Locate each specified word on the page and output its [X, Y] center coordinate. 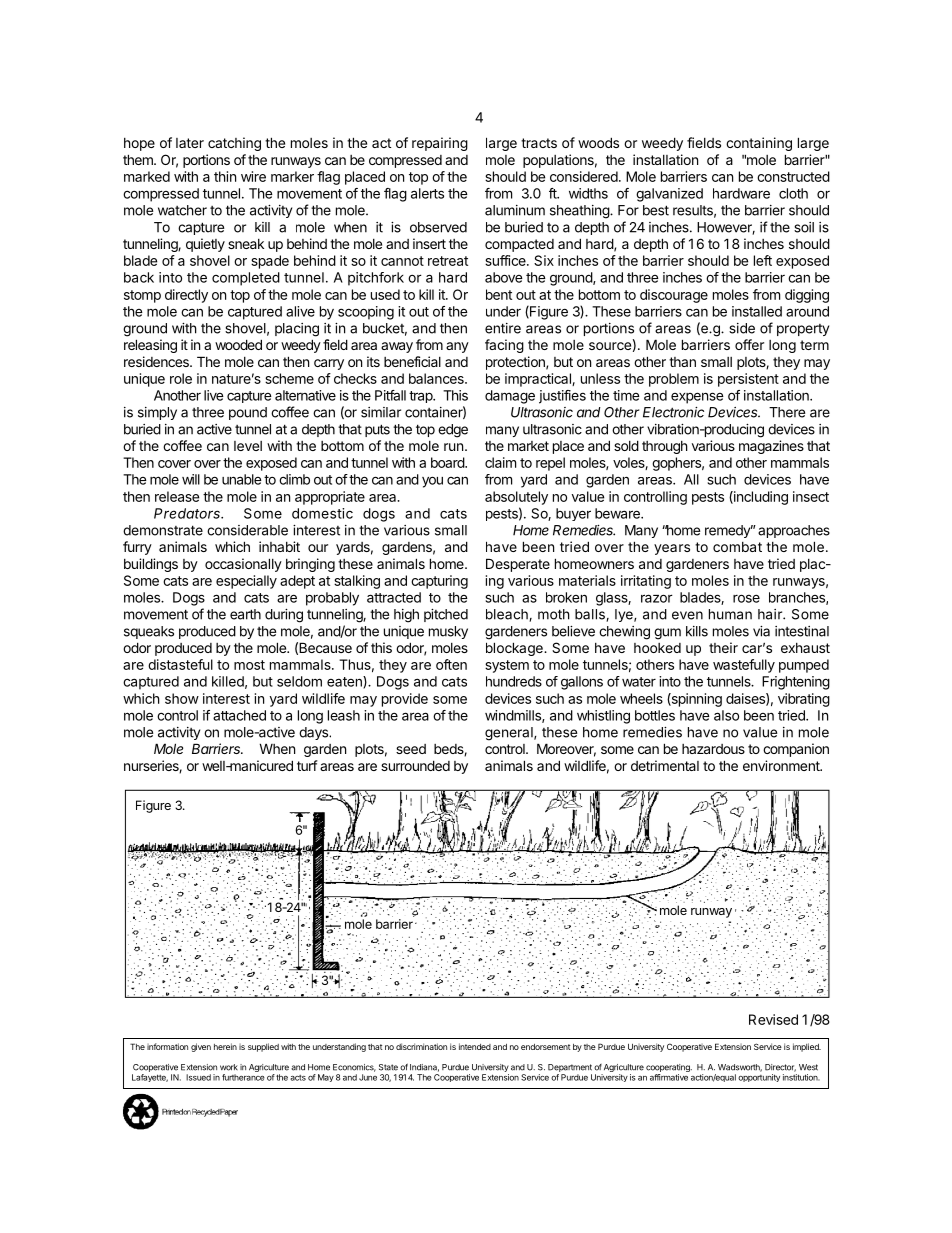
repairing [440, 144]
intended [475, 1046]
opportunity [759, 1078]
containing [759, 144]
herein [225, 1046]
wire [253, 176]
